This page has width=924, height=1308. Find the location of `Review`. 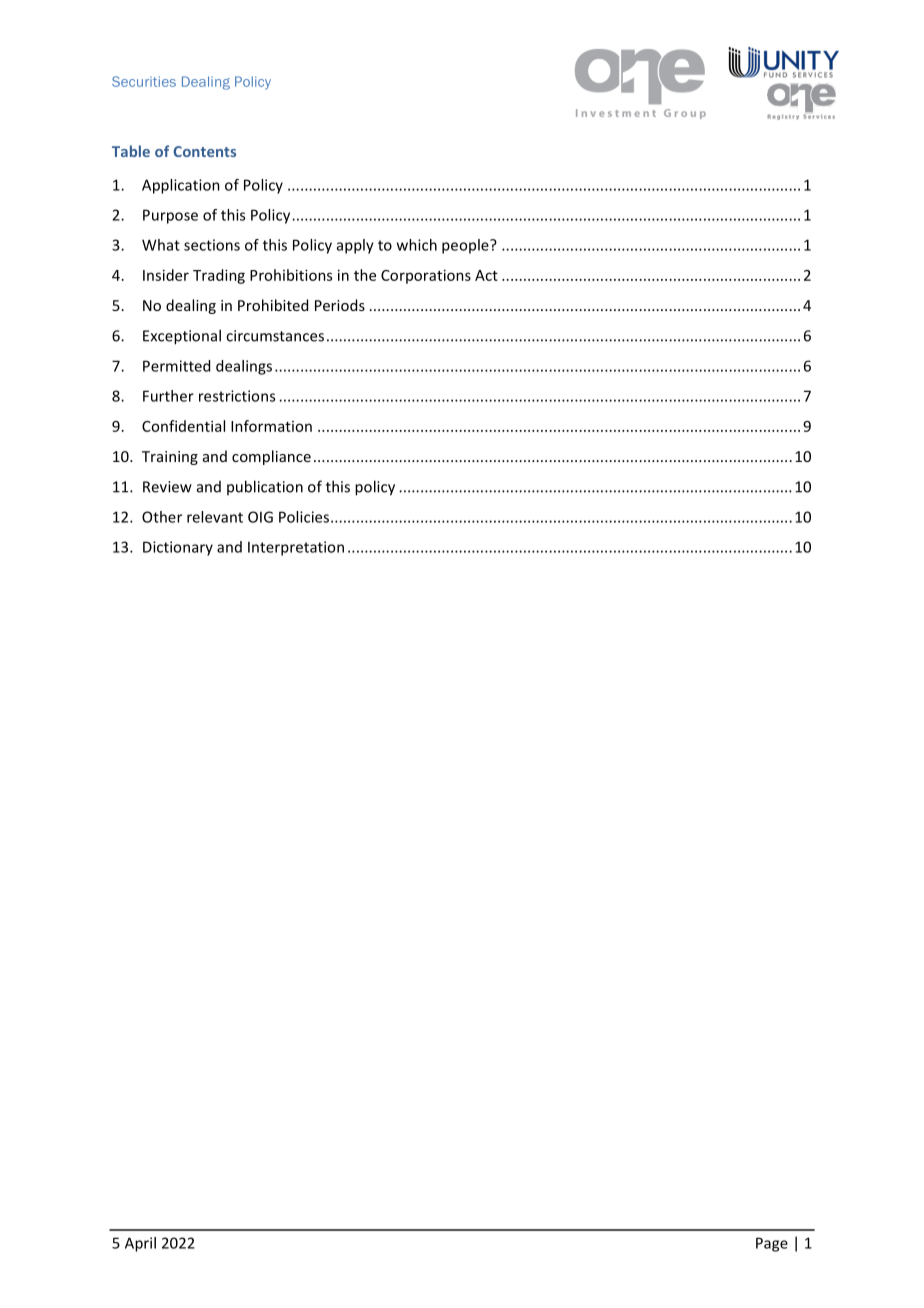

Review is located at coordinates (167, 487).
